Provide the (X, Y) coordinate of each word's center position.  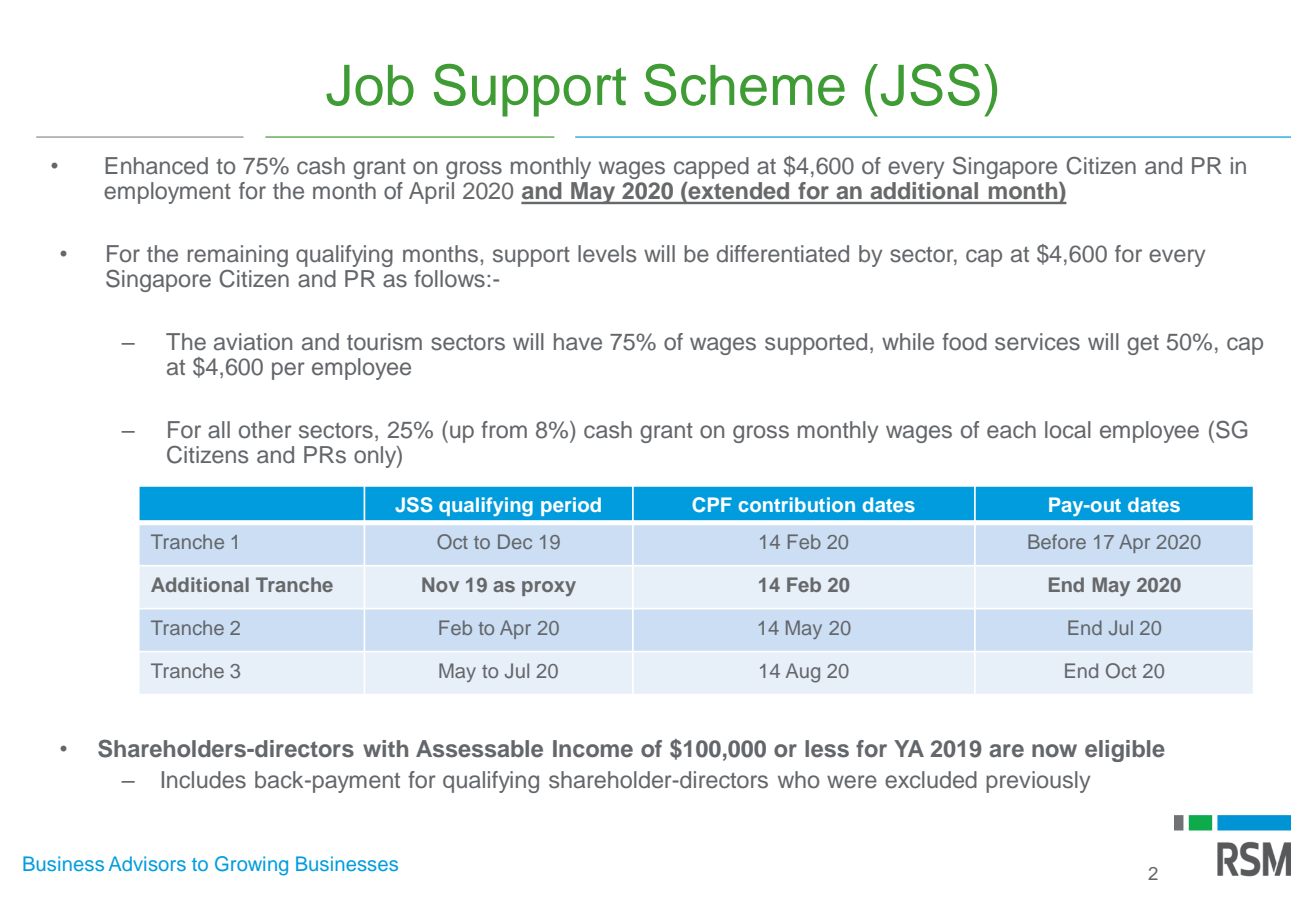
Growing (251, 866)
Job (370, 85)
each (1011, 430)
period (571, 506)
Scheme (744, 85)
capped (711, 168)
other (265, 430)
